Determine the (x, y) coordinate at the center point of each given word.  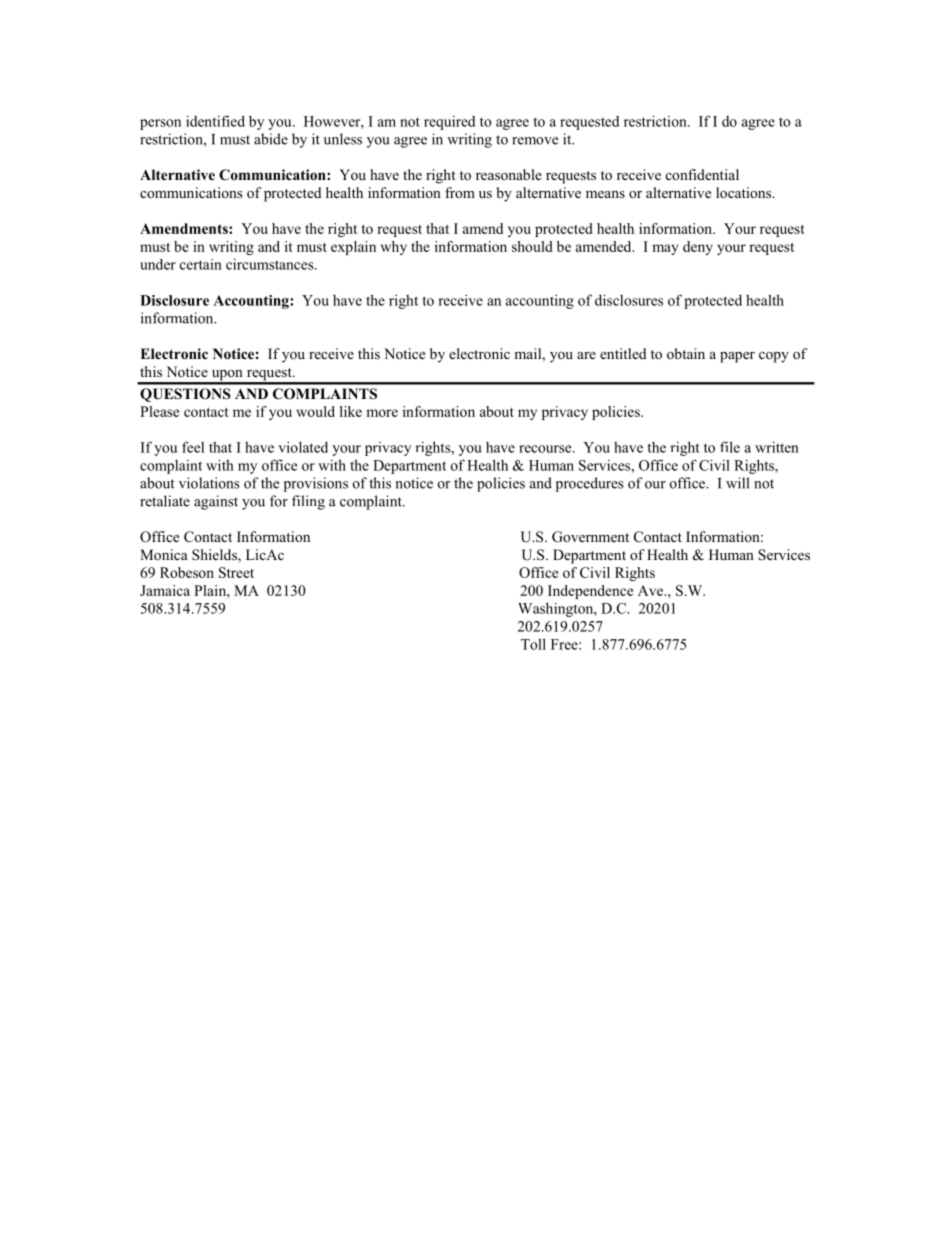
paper (737, 357)
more (382, 413)
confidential (702, 174)
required (449, 123)
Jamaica (165, 590)
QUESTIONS (185, 395)
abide (271, 139)
